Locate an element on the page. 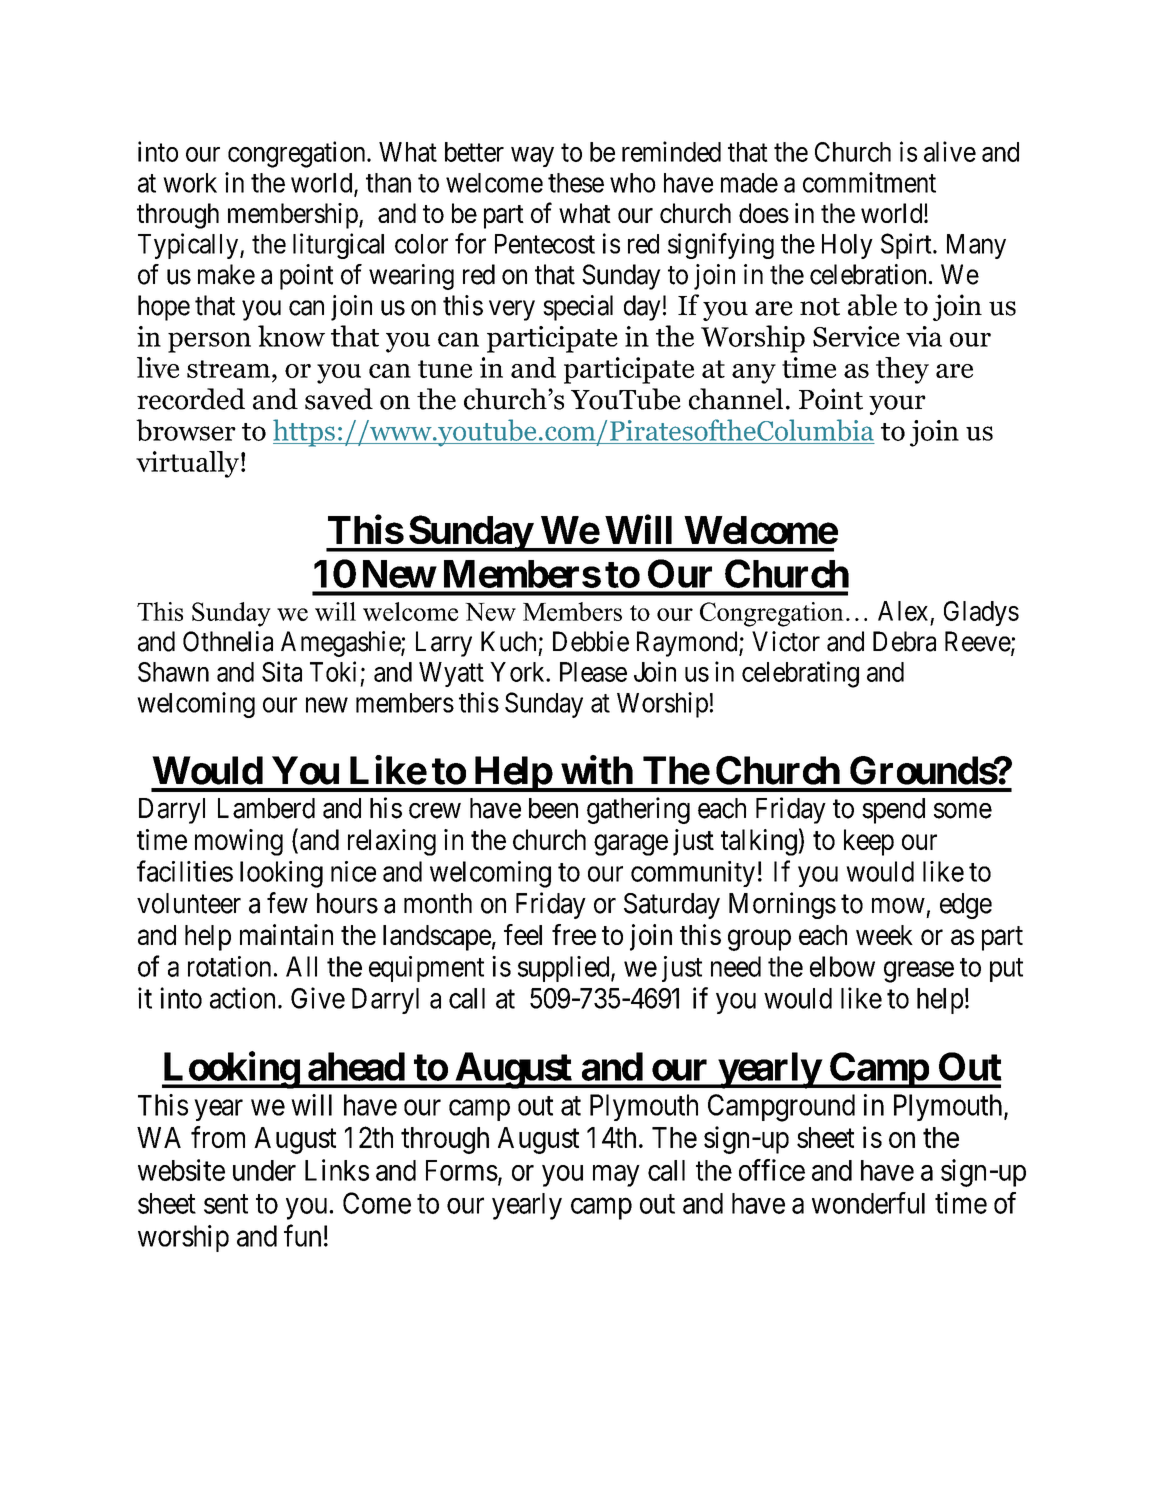 This document has width=1163, height=1505. been is located at coordinates (553, 808).
